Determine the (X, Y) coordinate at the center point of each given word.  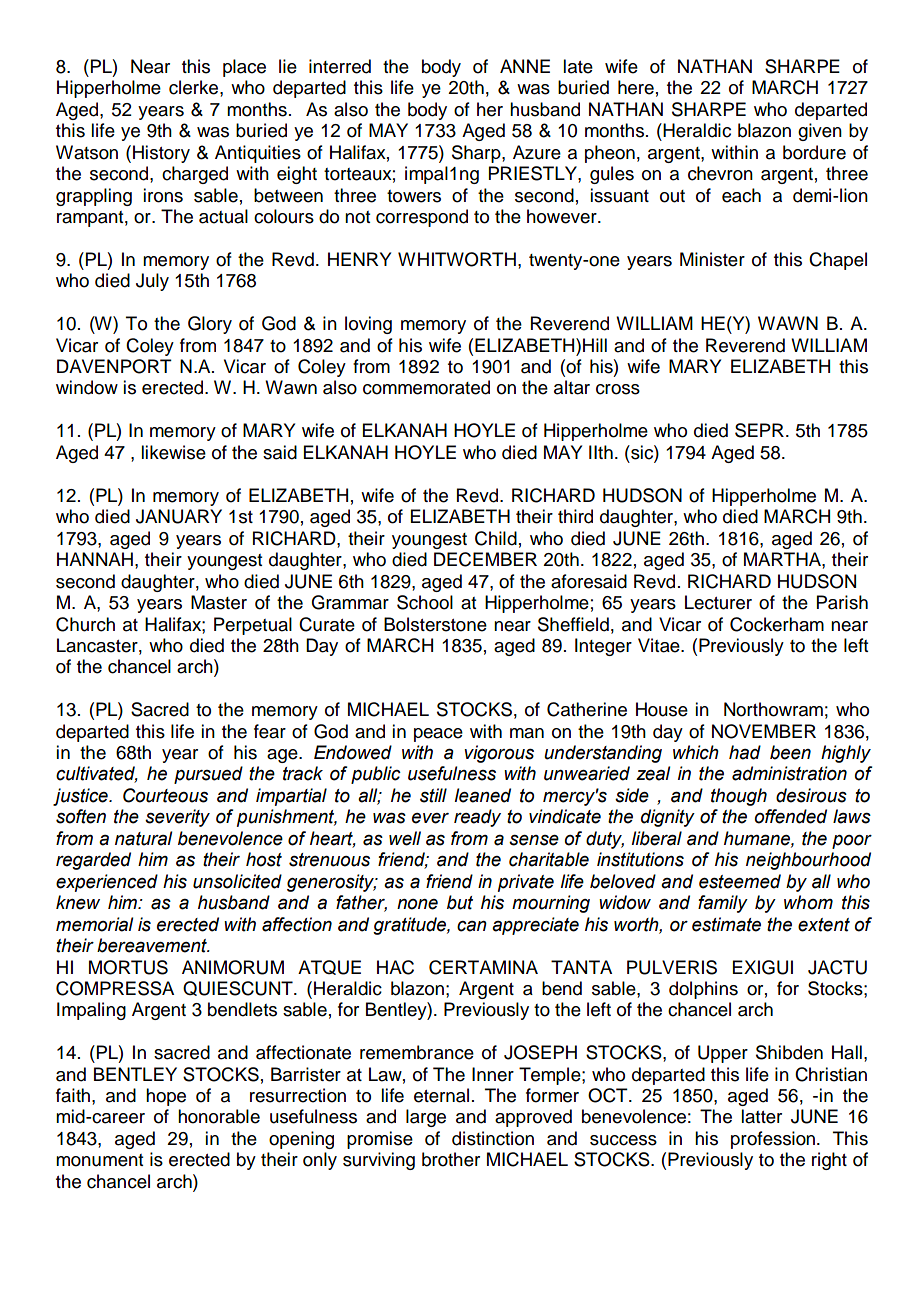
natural (143, 838)
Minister (712, 259)
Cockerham (777, 624)
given (820, 132)
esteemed (740, 881)
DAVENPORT (114, 366)
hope (166, 1097)
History (161, 154)
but (460, 902)
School (425, 602)
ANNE (525, 66)
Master (219, 602)
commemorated (426, 387)
